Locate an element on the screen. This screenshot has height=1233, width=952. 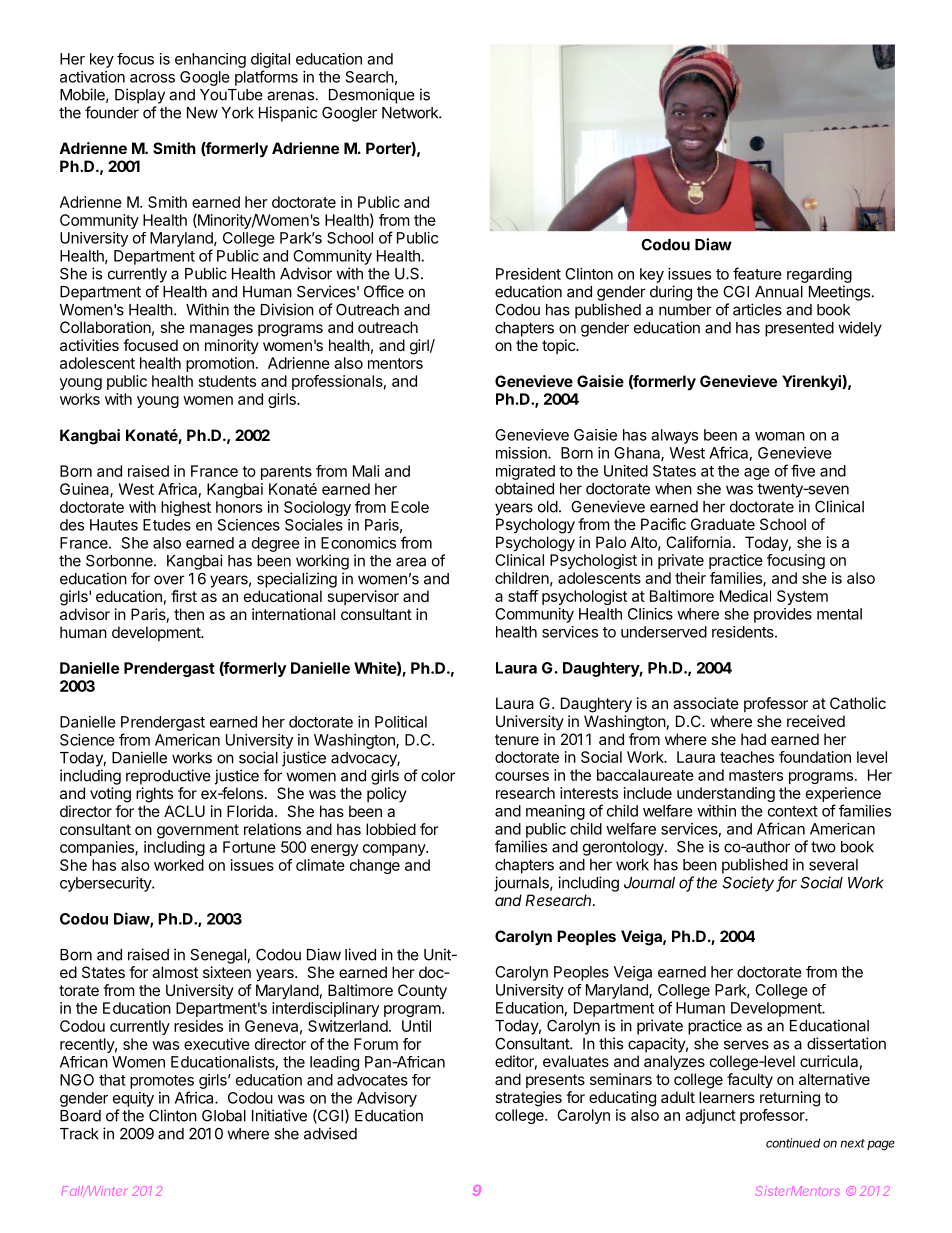
several is located at coordinates (833, 865).
